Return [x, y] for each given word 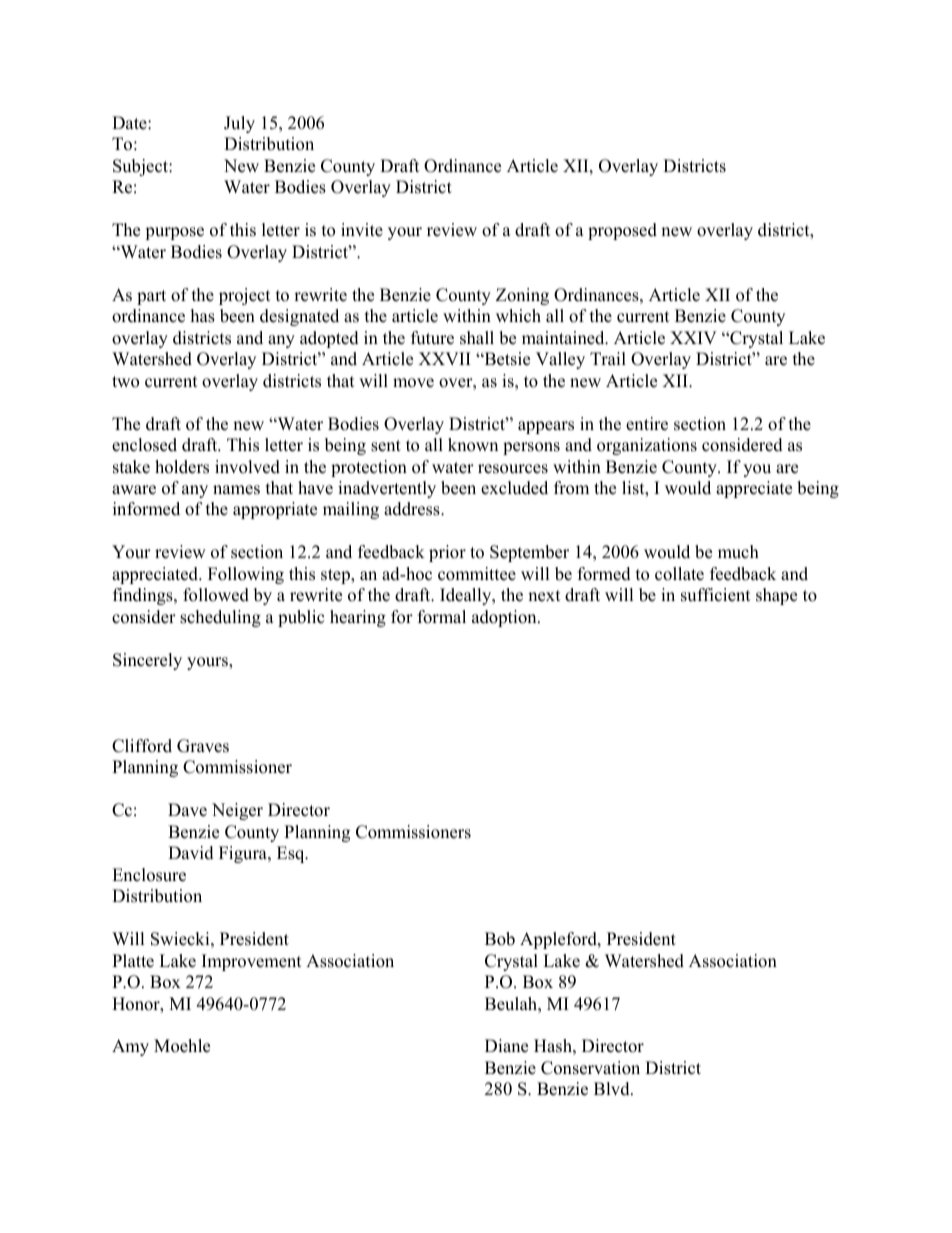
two [125, 382]
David [191, 853]
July [239, 124]
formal [442, 617]
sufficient [716, 595]
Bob [500, 939]
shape [776, 596]
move [413, 383]
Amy [130, 1047]
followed [216, 595]
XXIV [693, 337]
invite [362, 230]
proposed [622, 231]
